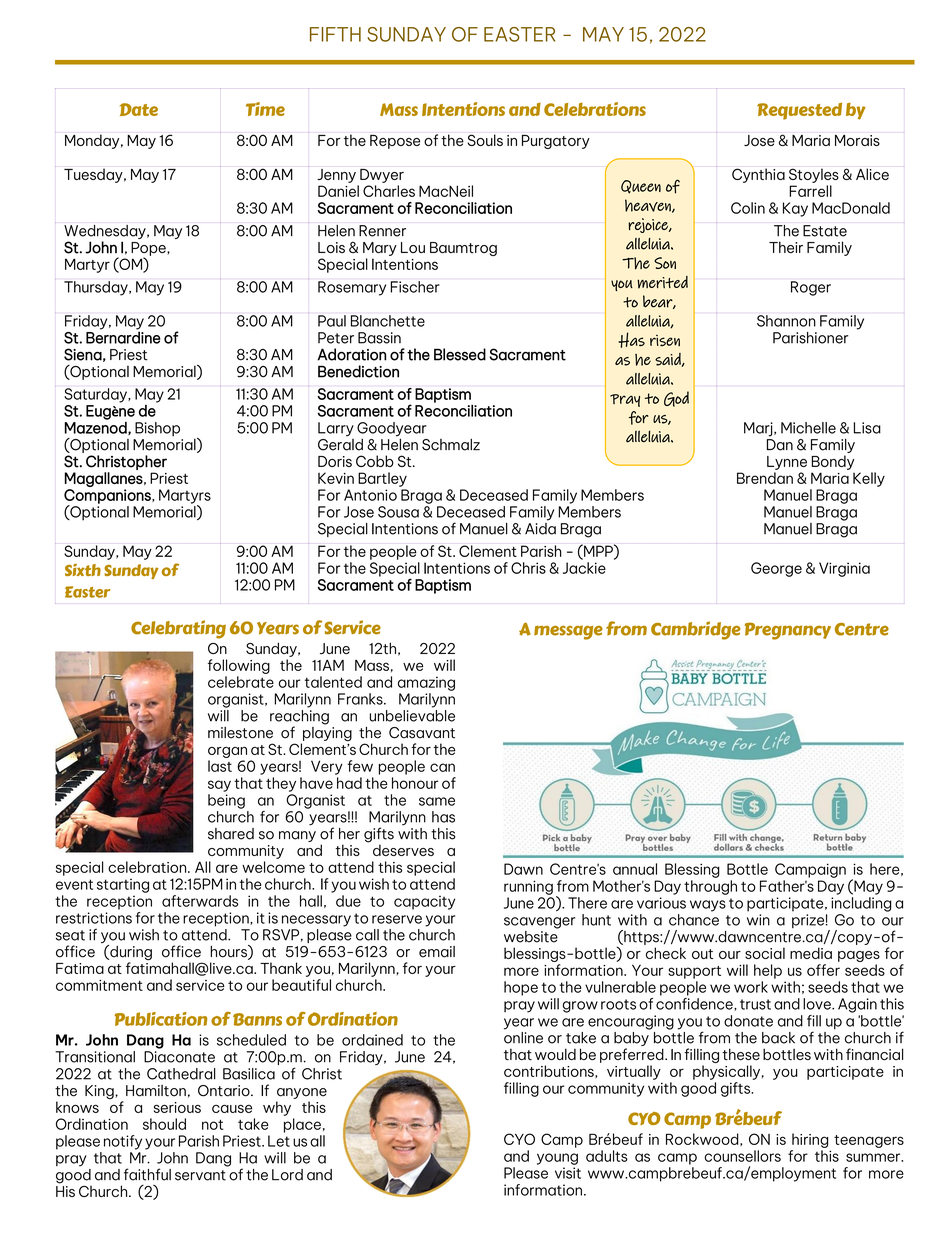  What do you see at coordinates (219, 786) in the image?
I see `say` at bounding box center [219, 786].
